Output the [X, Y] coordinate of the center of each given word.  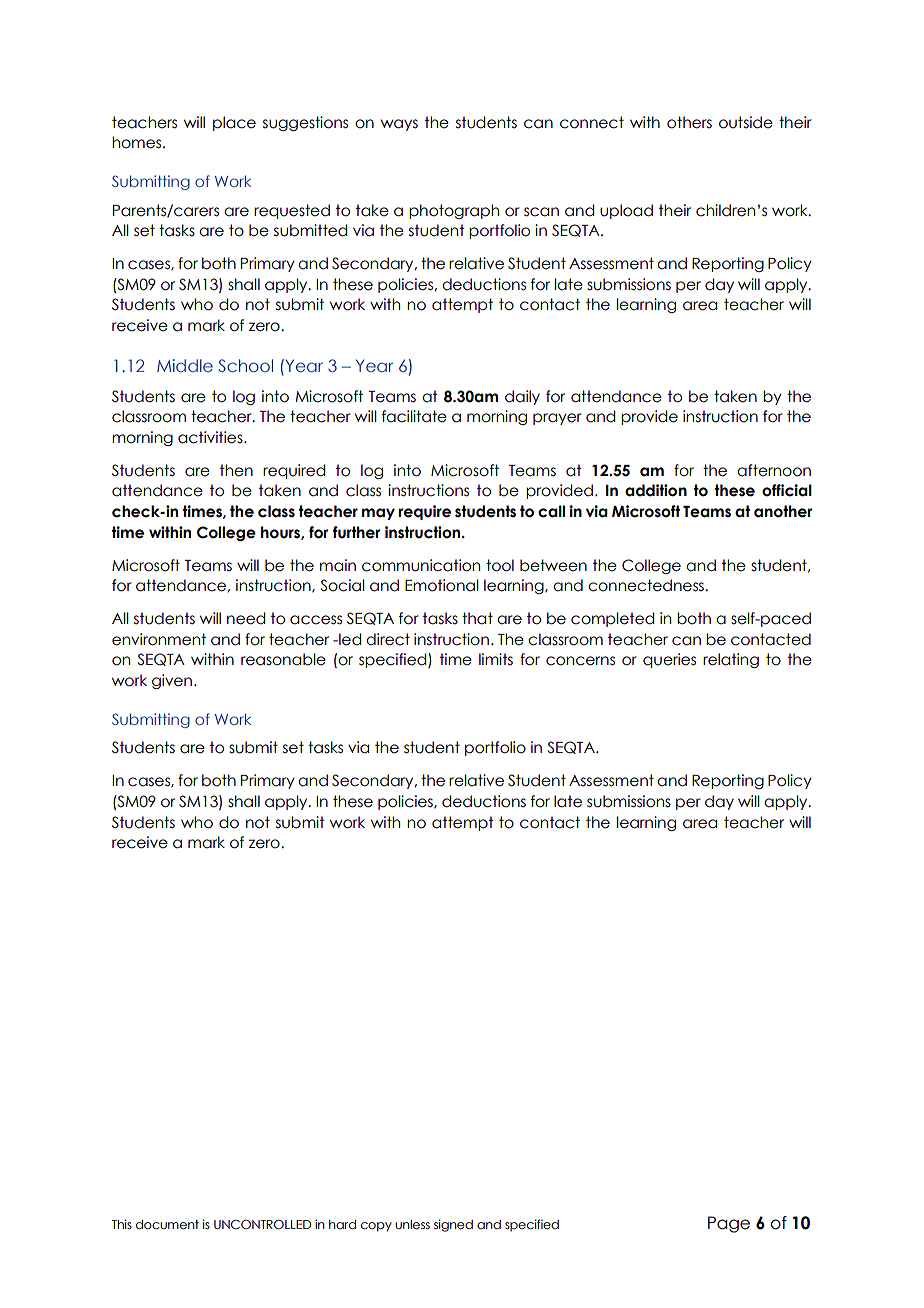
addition [656, 490]
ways [399, 125]
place [234, 123]
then [236, 470]
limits [496, 659]
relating [731, 660]
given [172, 681]
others [689, 122]
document [167, 1224]
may [378, 514]
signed [453, 1225]
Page [729, 1224]
